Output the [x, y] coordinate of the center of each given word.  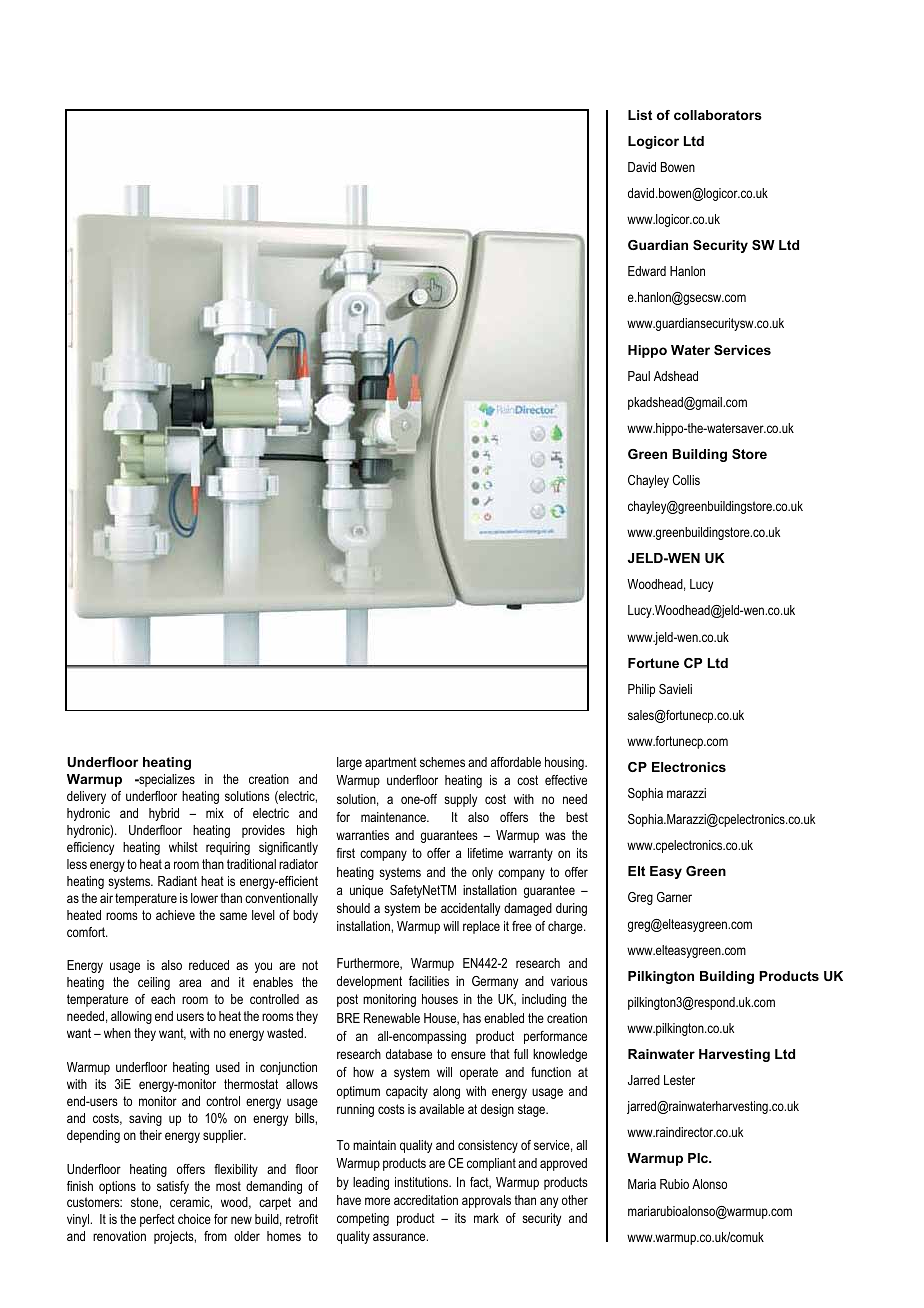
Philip [641, 690]
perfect [157, 1220]
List [640, 115]
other [575, 1200]
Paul [639, 376]
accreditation [426, 1200]
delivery [86, 797]
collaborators [718, 115]
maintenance [394, 817]
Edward [647, 271]
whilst [183, 847]
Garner [674, 897]
